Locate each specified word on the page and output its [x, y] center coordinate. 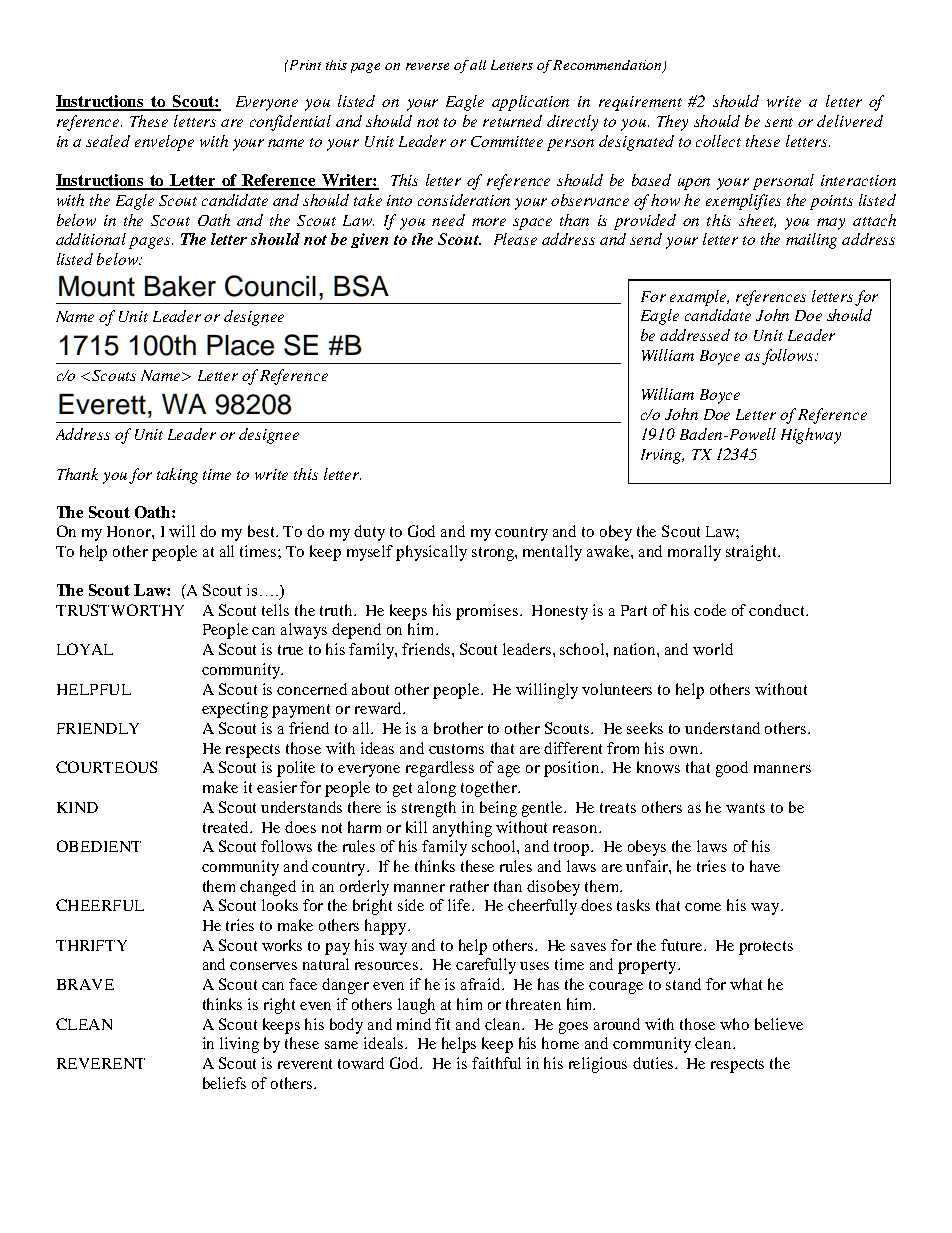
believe [779, 1024]
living [239, 1045]
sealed [108, 141]
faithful [496, 1063]
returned [512, 121]
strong [494, 554]
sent [779, 122]
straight [752, 553]
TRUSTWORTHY [120, 610]
